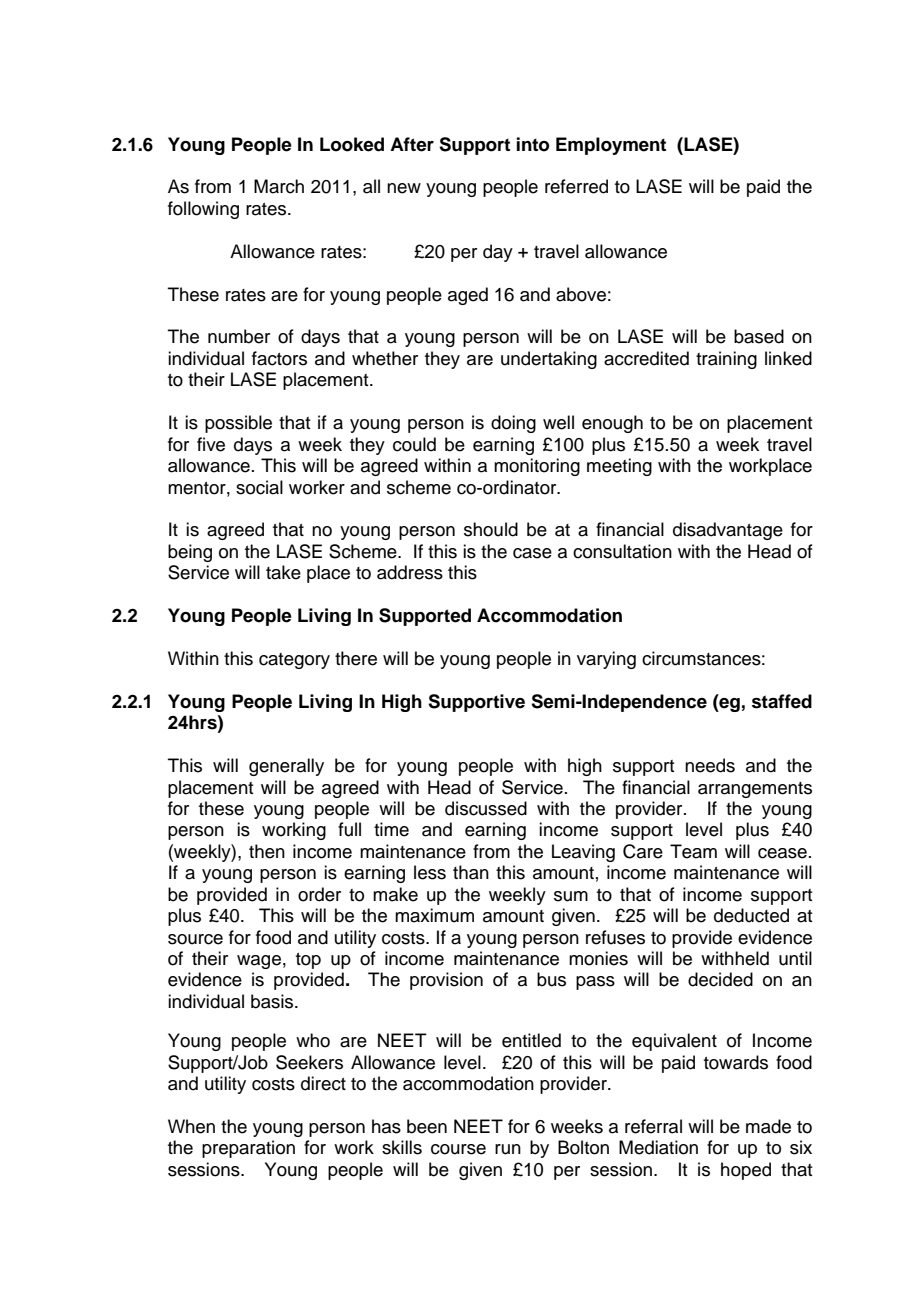 The height and width of the page is (1308, 924). What do you see at coordinates (611, 146) in the page?
I see `Employment` at bounding box center [611, 146].
